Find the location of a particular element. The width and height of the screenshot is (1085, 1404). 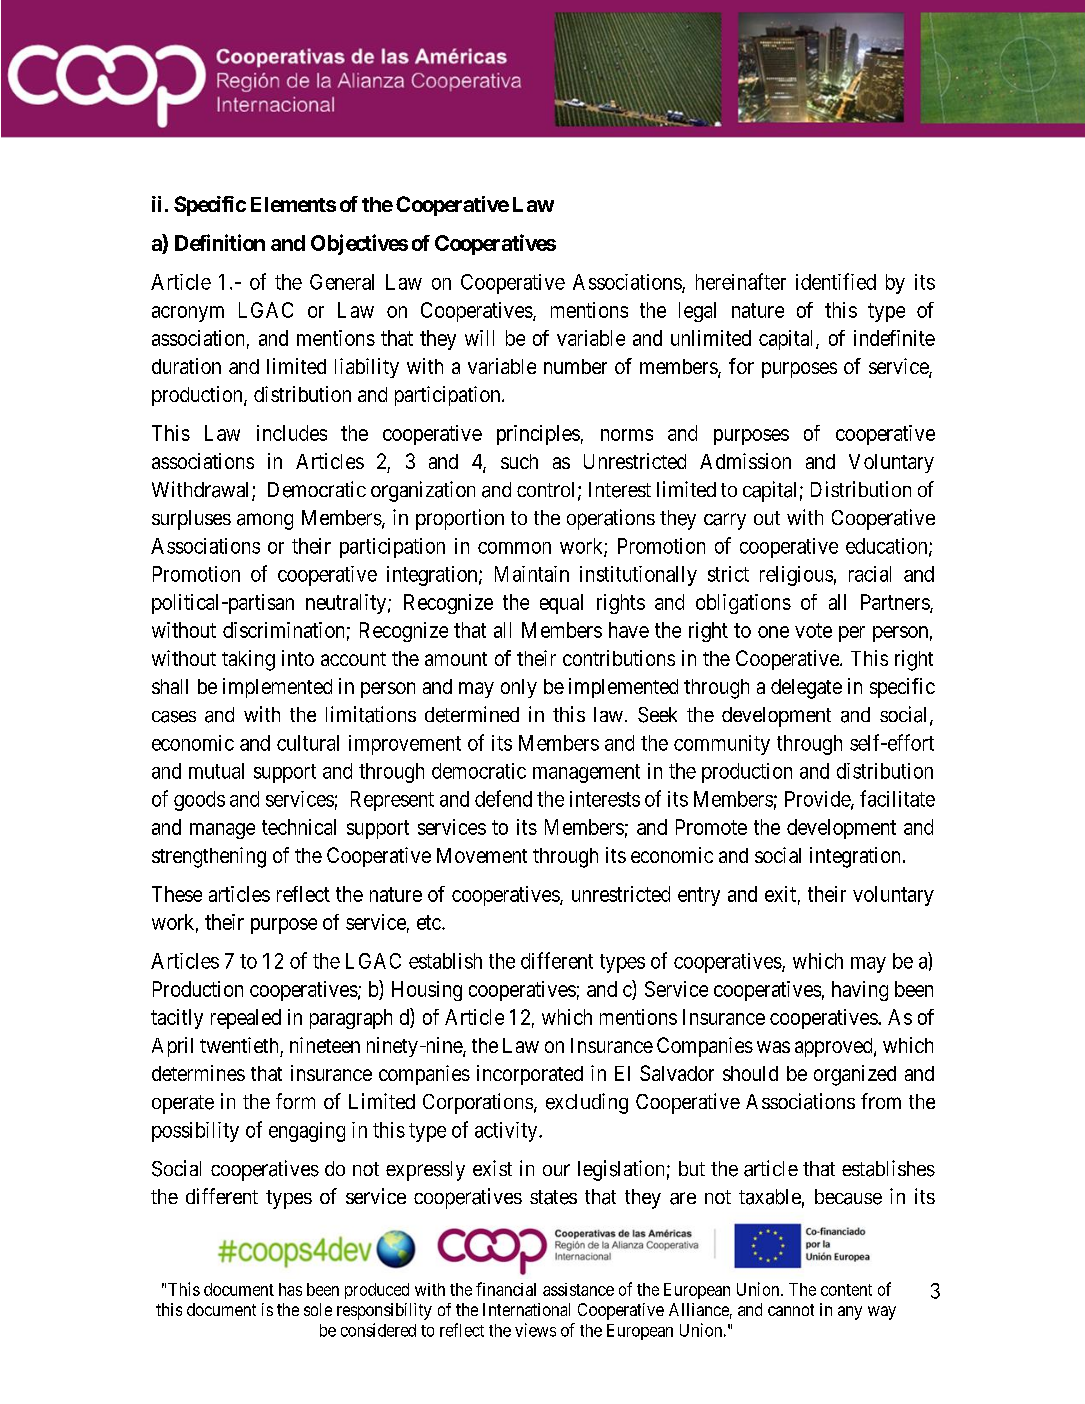

Definition is located at coordinates (220, 242).
